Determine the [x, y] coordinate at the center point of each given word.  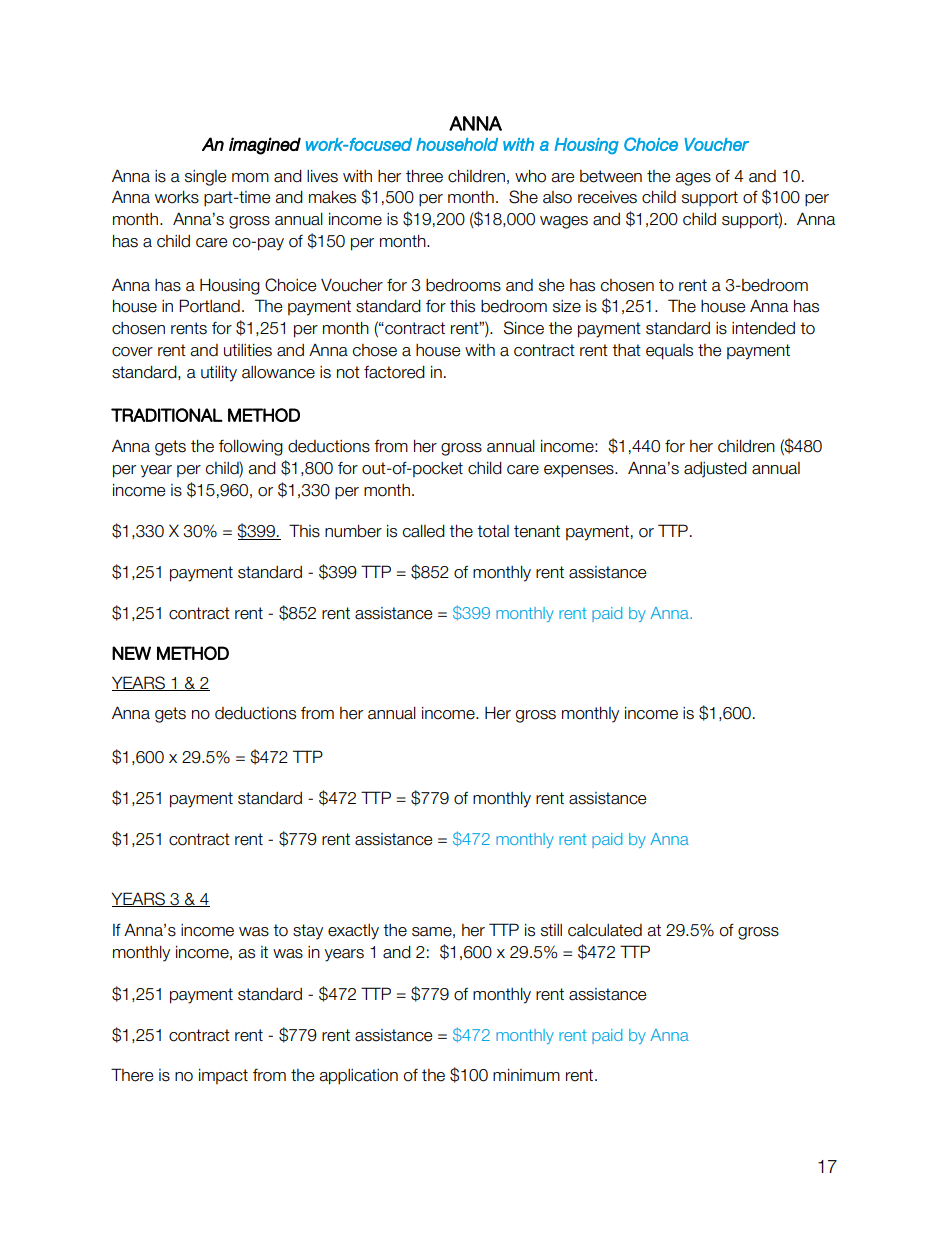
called [424, 531]
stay [308, 932]
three [424, 176]
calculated [605, 930]
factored [394, 372]
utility [219, 374]
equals [669, 352]
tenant [537, 531]
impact [223, 1076]
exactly [353, 932]
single [205, 178]
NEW [131, 653]
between [611, 176]
